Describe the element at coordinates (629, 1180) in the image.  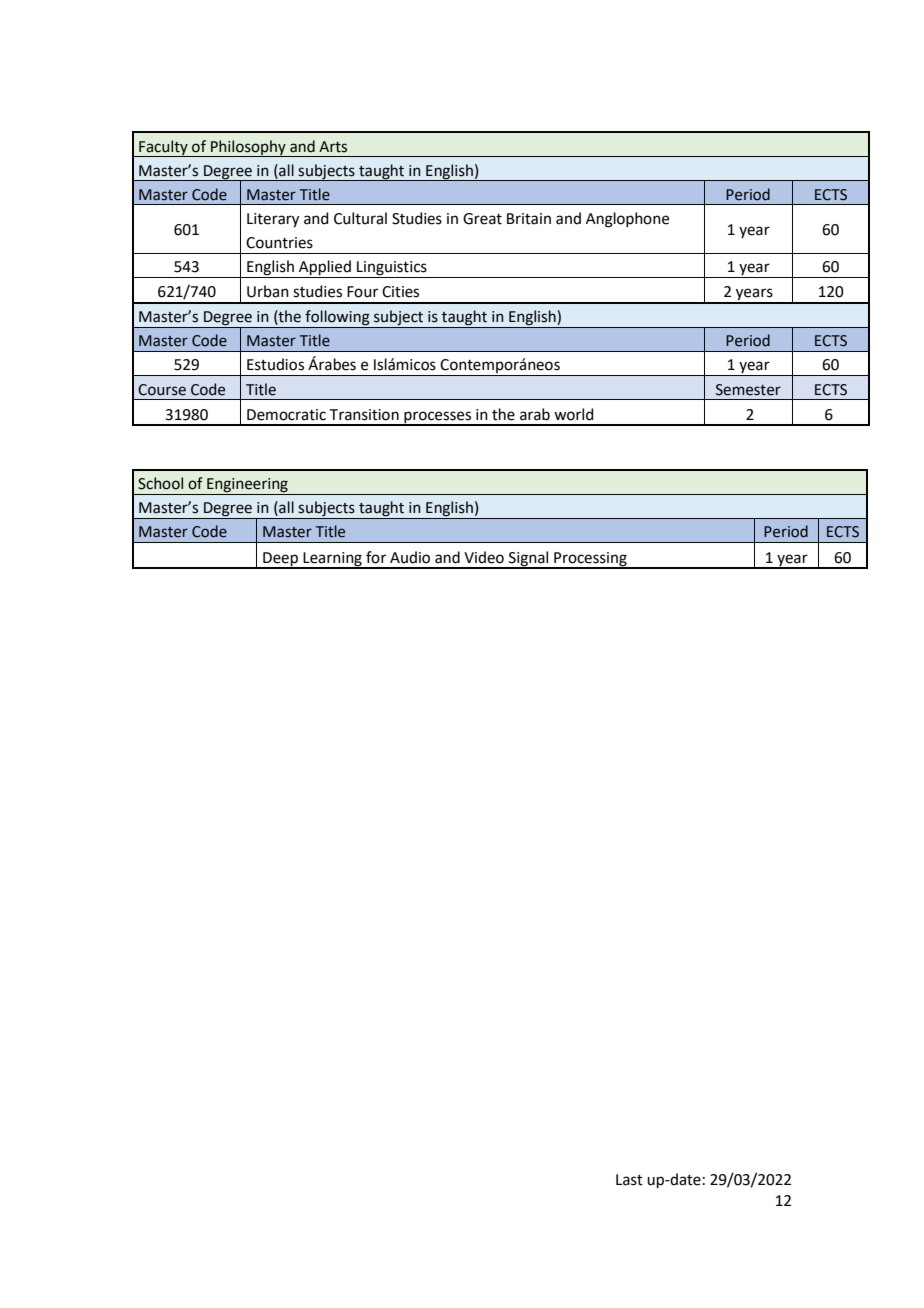
I see `Last` at that location.
